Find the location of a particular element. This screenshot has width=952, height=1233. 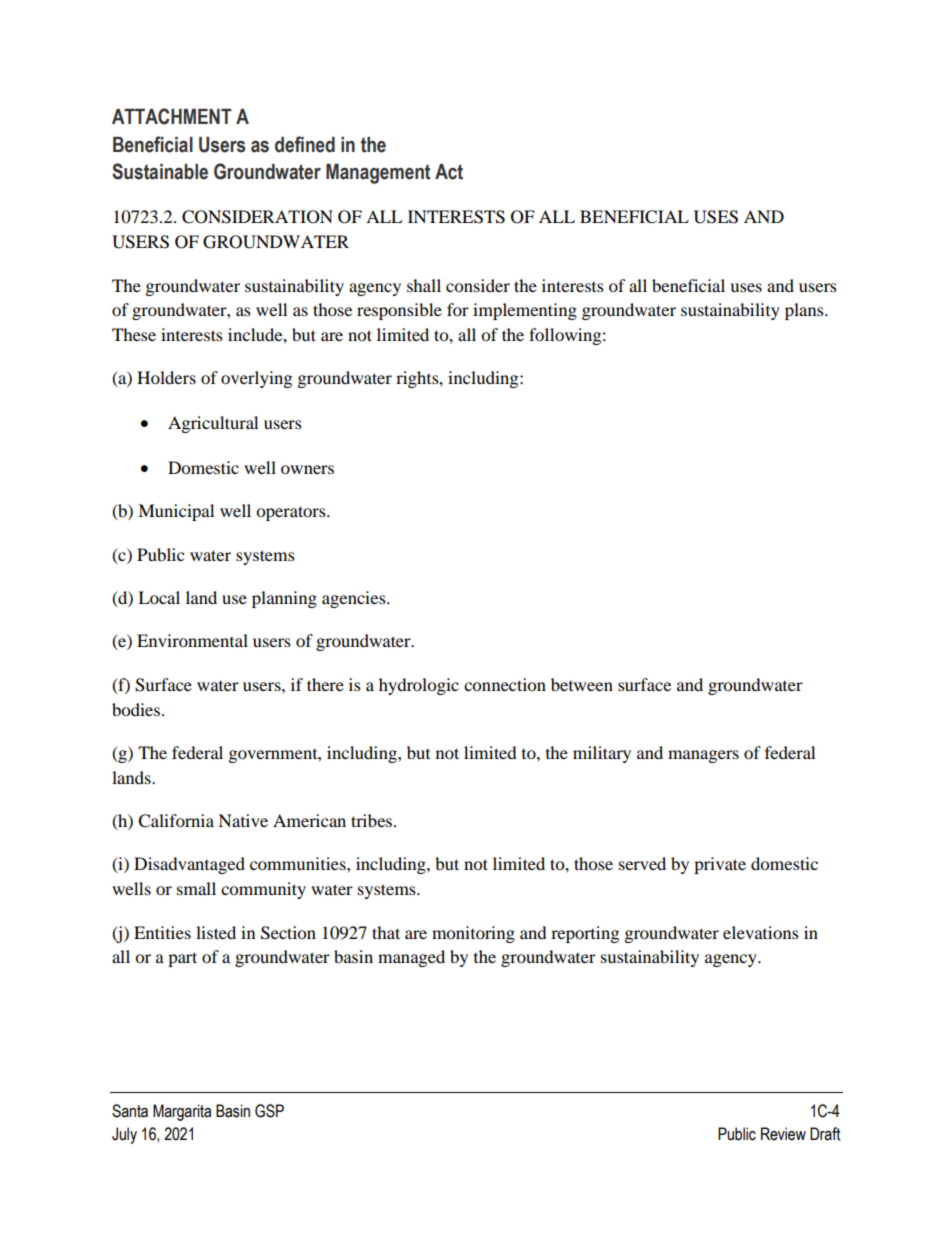

GSP is located at coordinates (269, 1111).
